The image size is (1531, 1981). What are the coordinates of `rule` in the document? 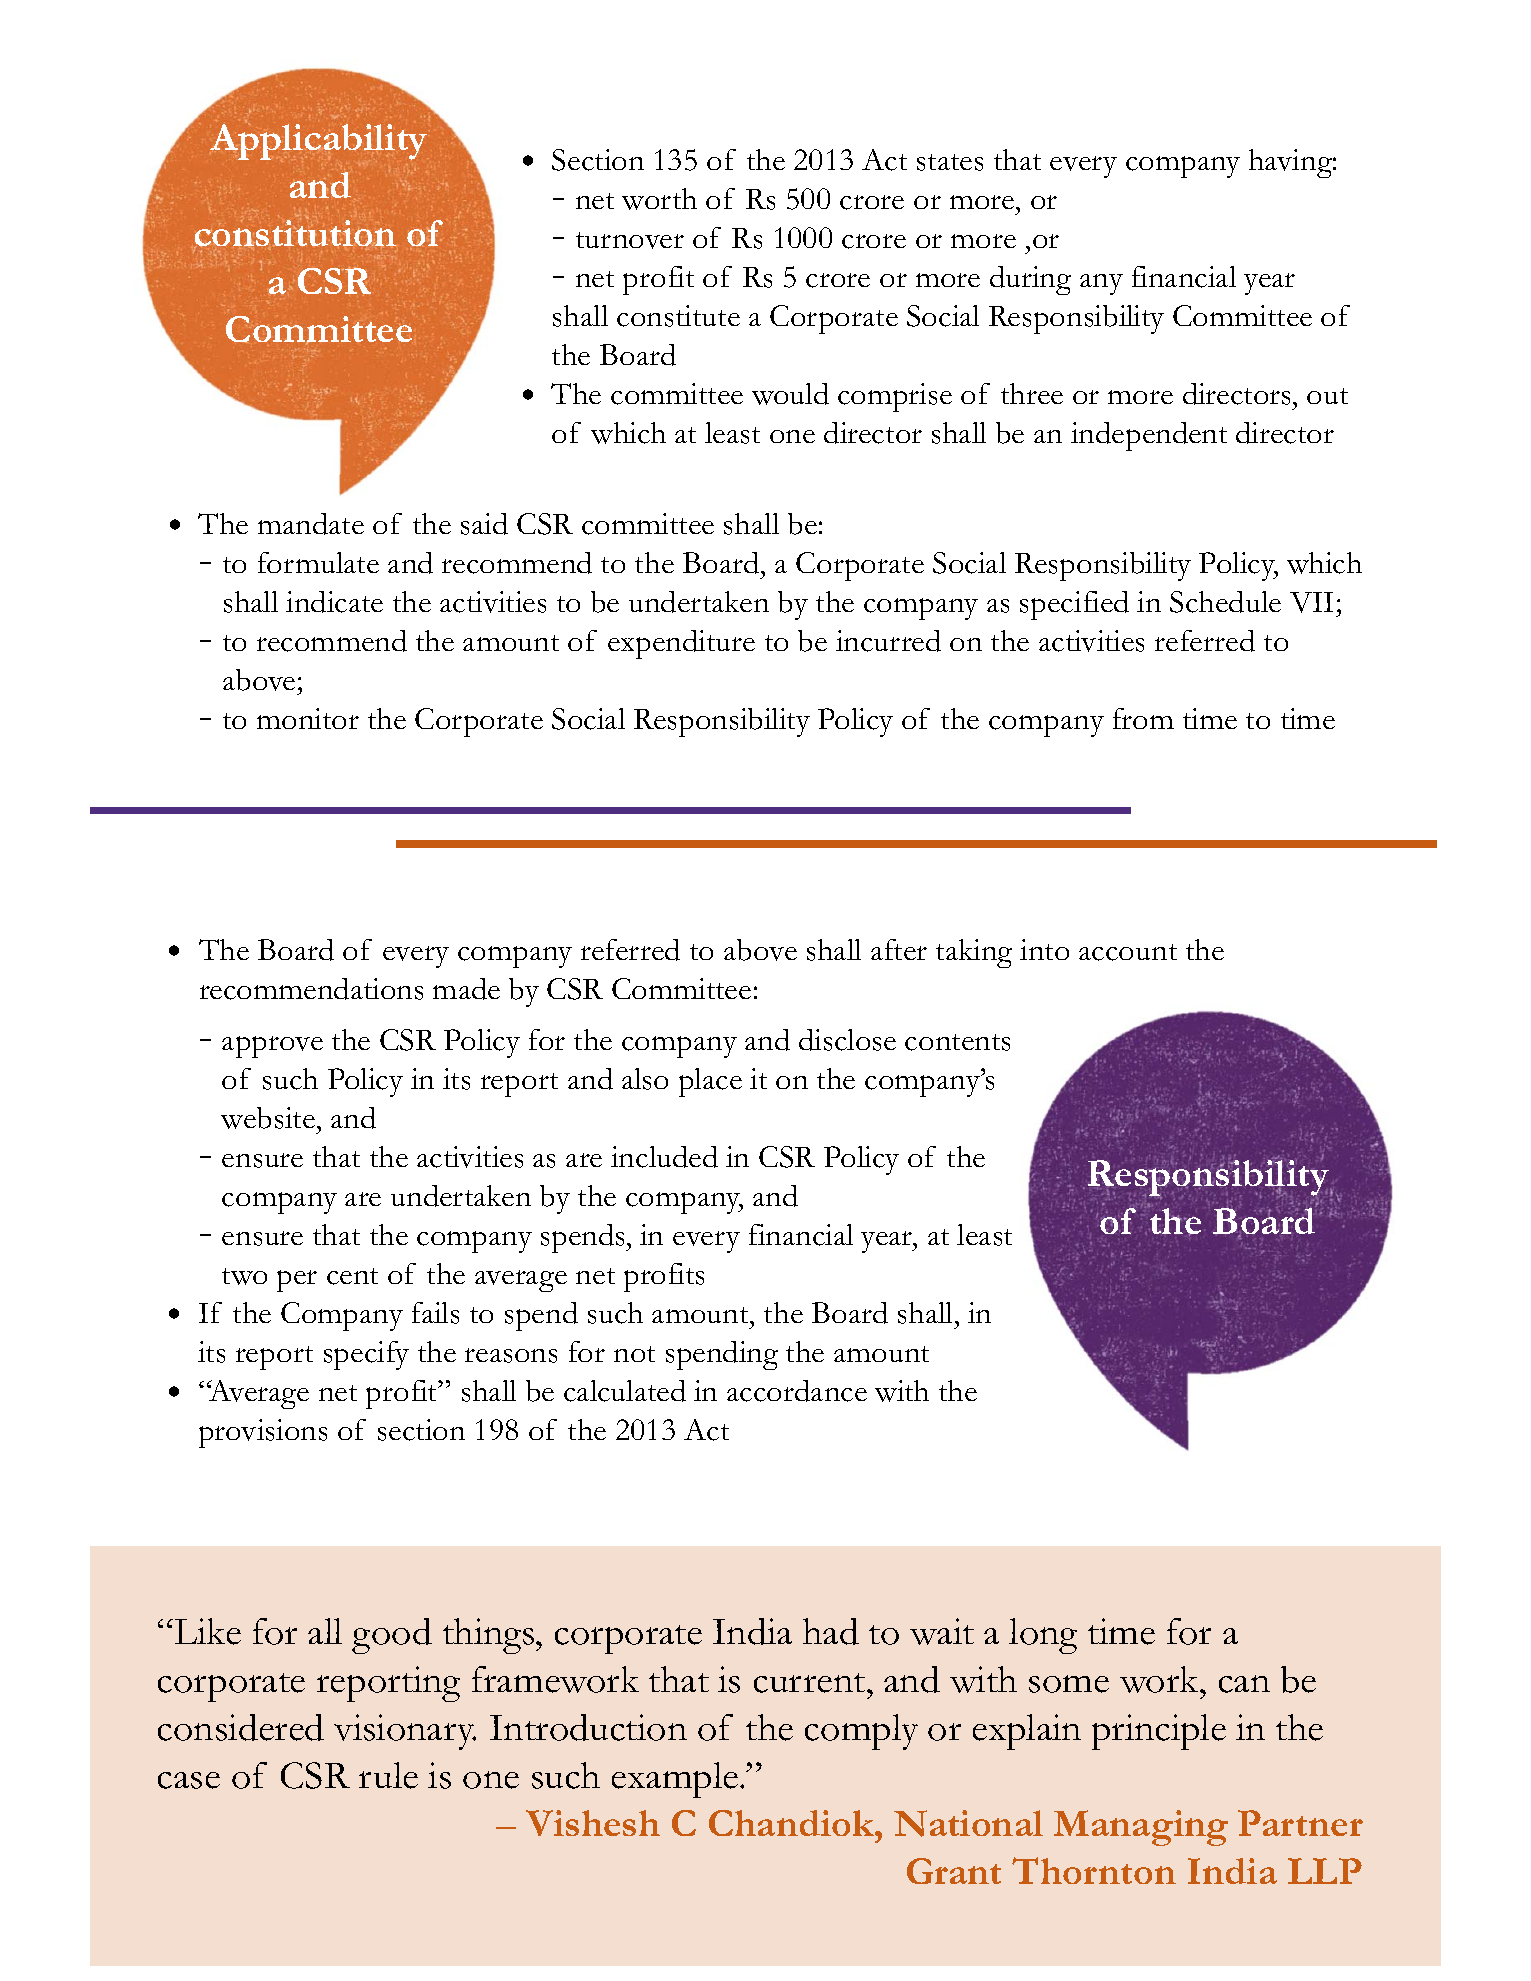 It's located at (388, 1775).
